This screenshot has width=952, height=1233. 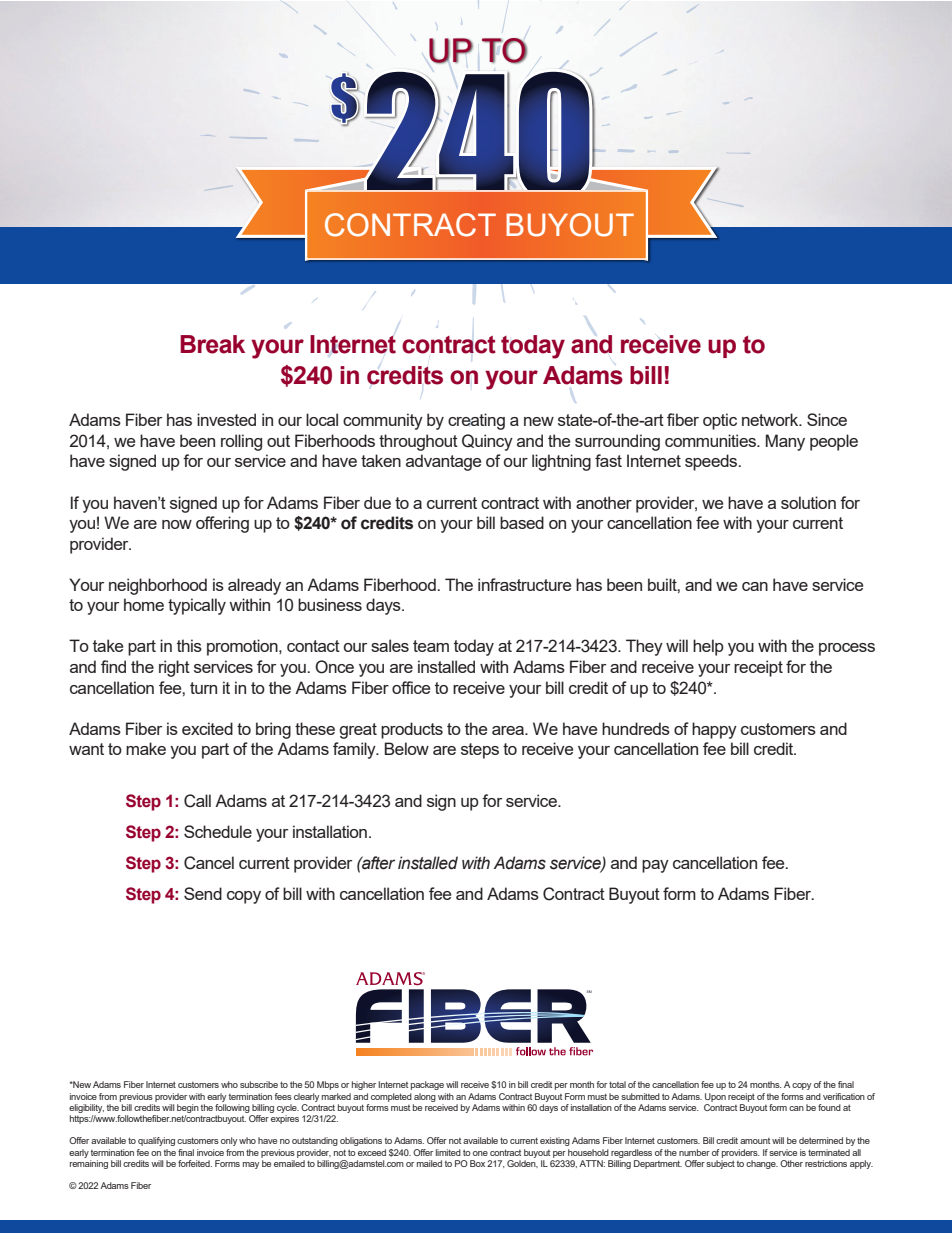 What do you see at coordinates (146, 748) in the screenshot?
I see `make` at bounding box center [146, 748].
